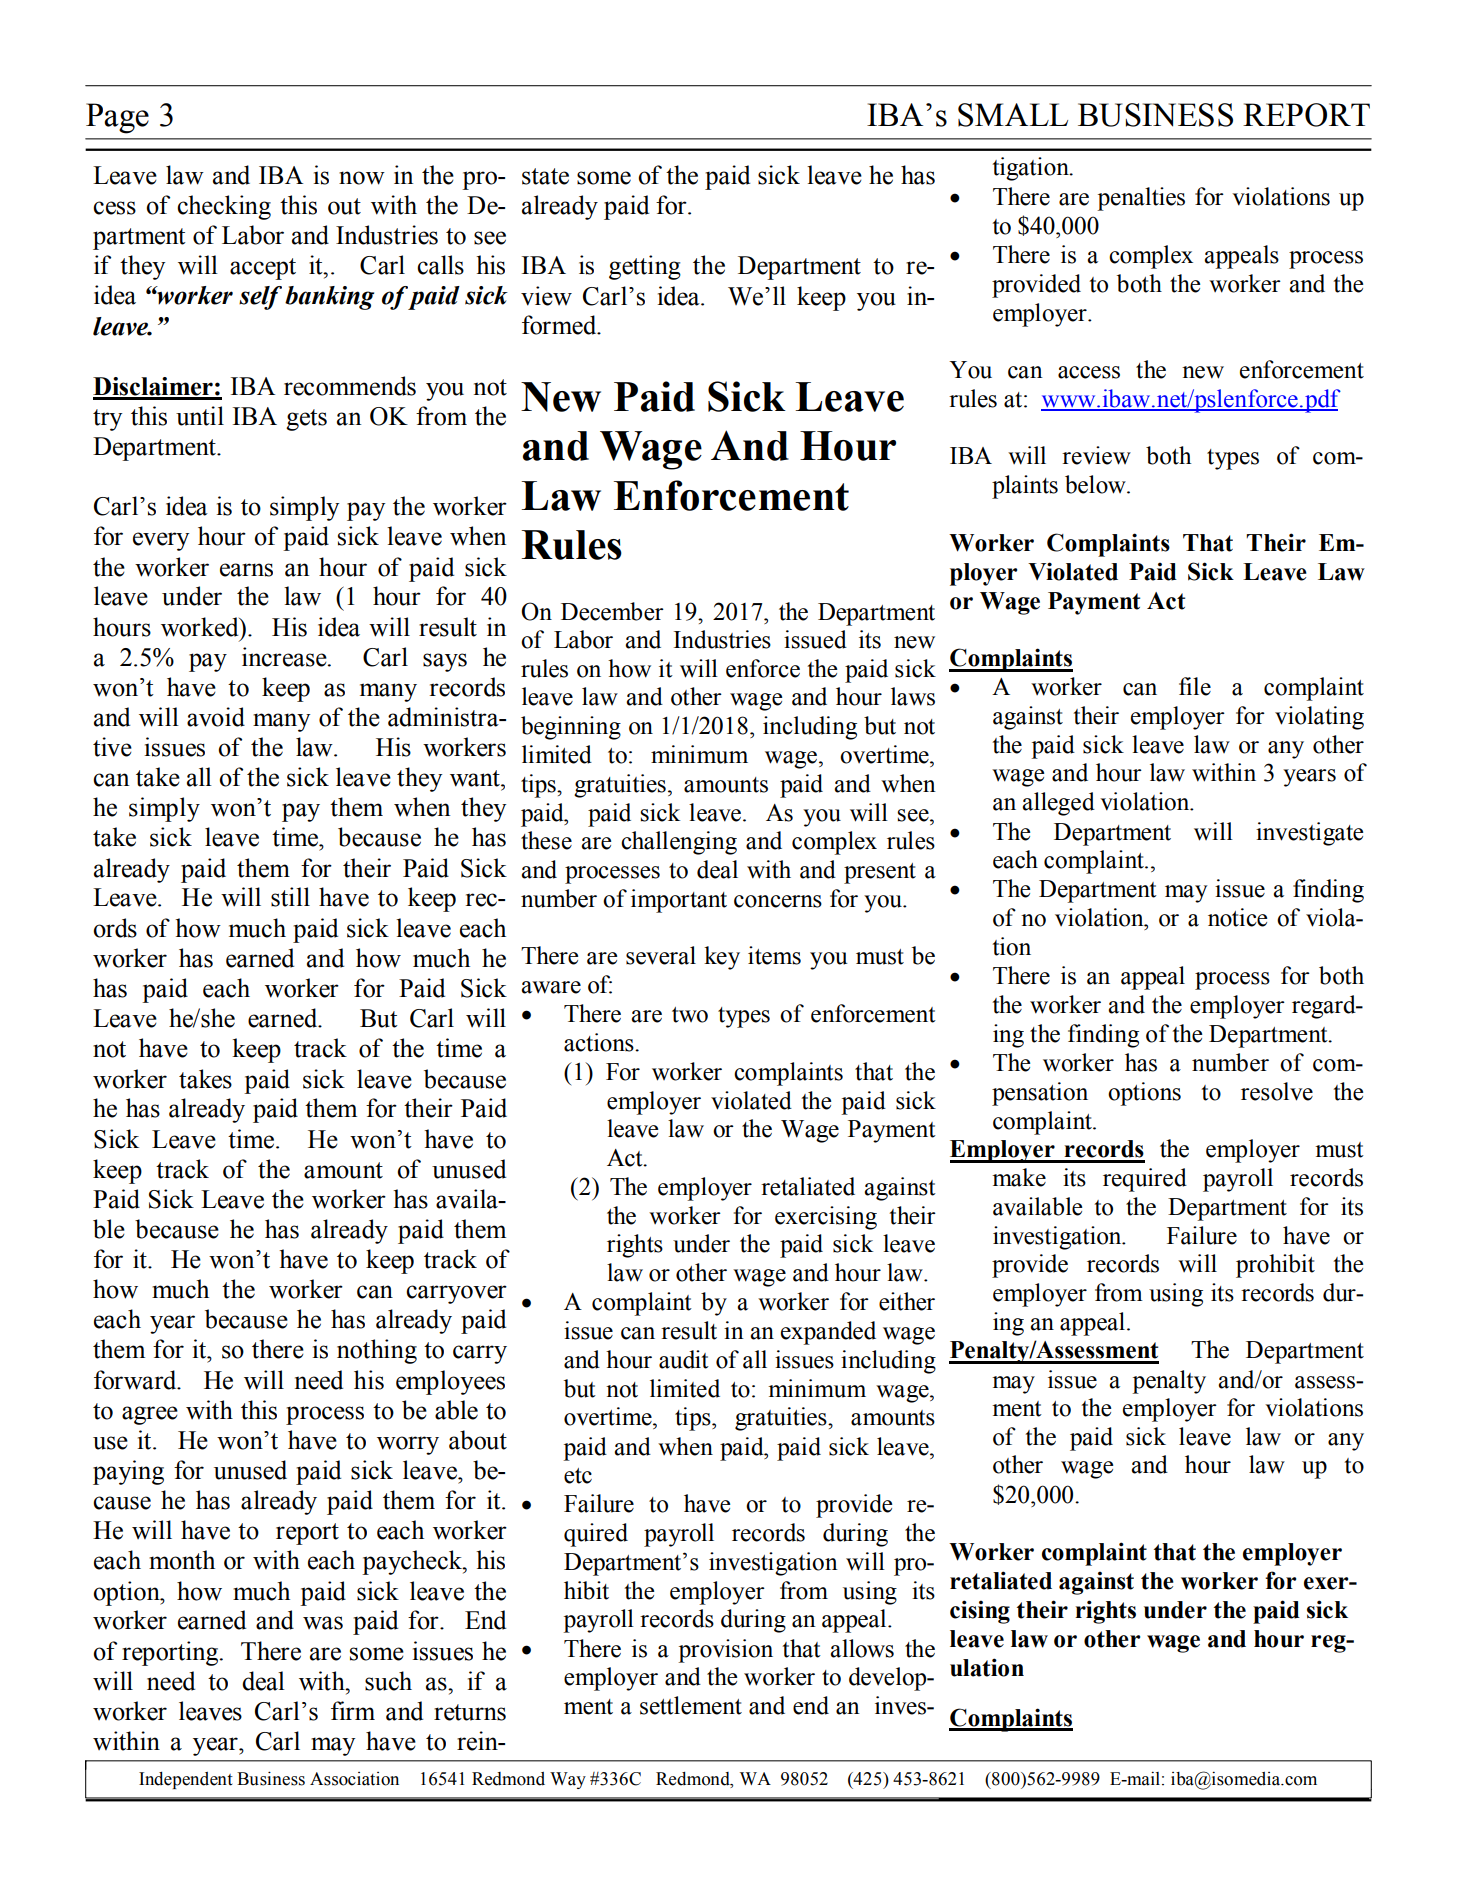 The image size is (1457, 1886). What do you see at coordinates (684, 1359) in the page?
I see `audit` at bounding box center [684, 1359].
